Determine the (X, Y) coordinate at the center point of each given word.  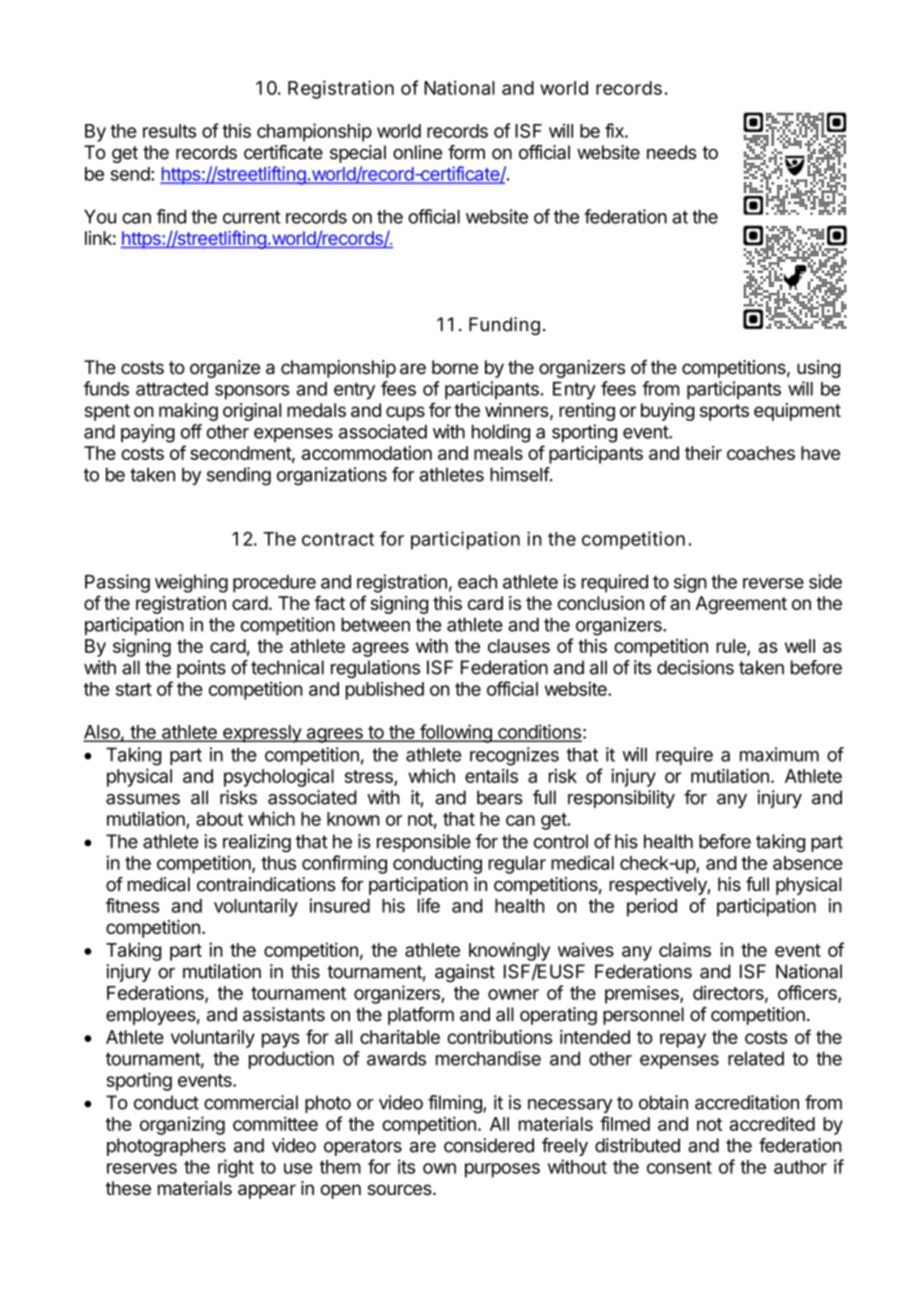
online (417, 152)
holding (501, 433)
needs (671, 152)
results (169, 131)
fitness (132, 905)
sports (724, 412)
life (429, 905)
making (188, 412)
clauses (519, 646)
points (201, 669)
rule (732, 647)
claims (685, 949)
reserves (142, 1168)
